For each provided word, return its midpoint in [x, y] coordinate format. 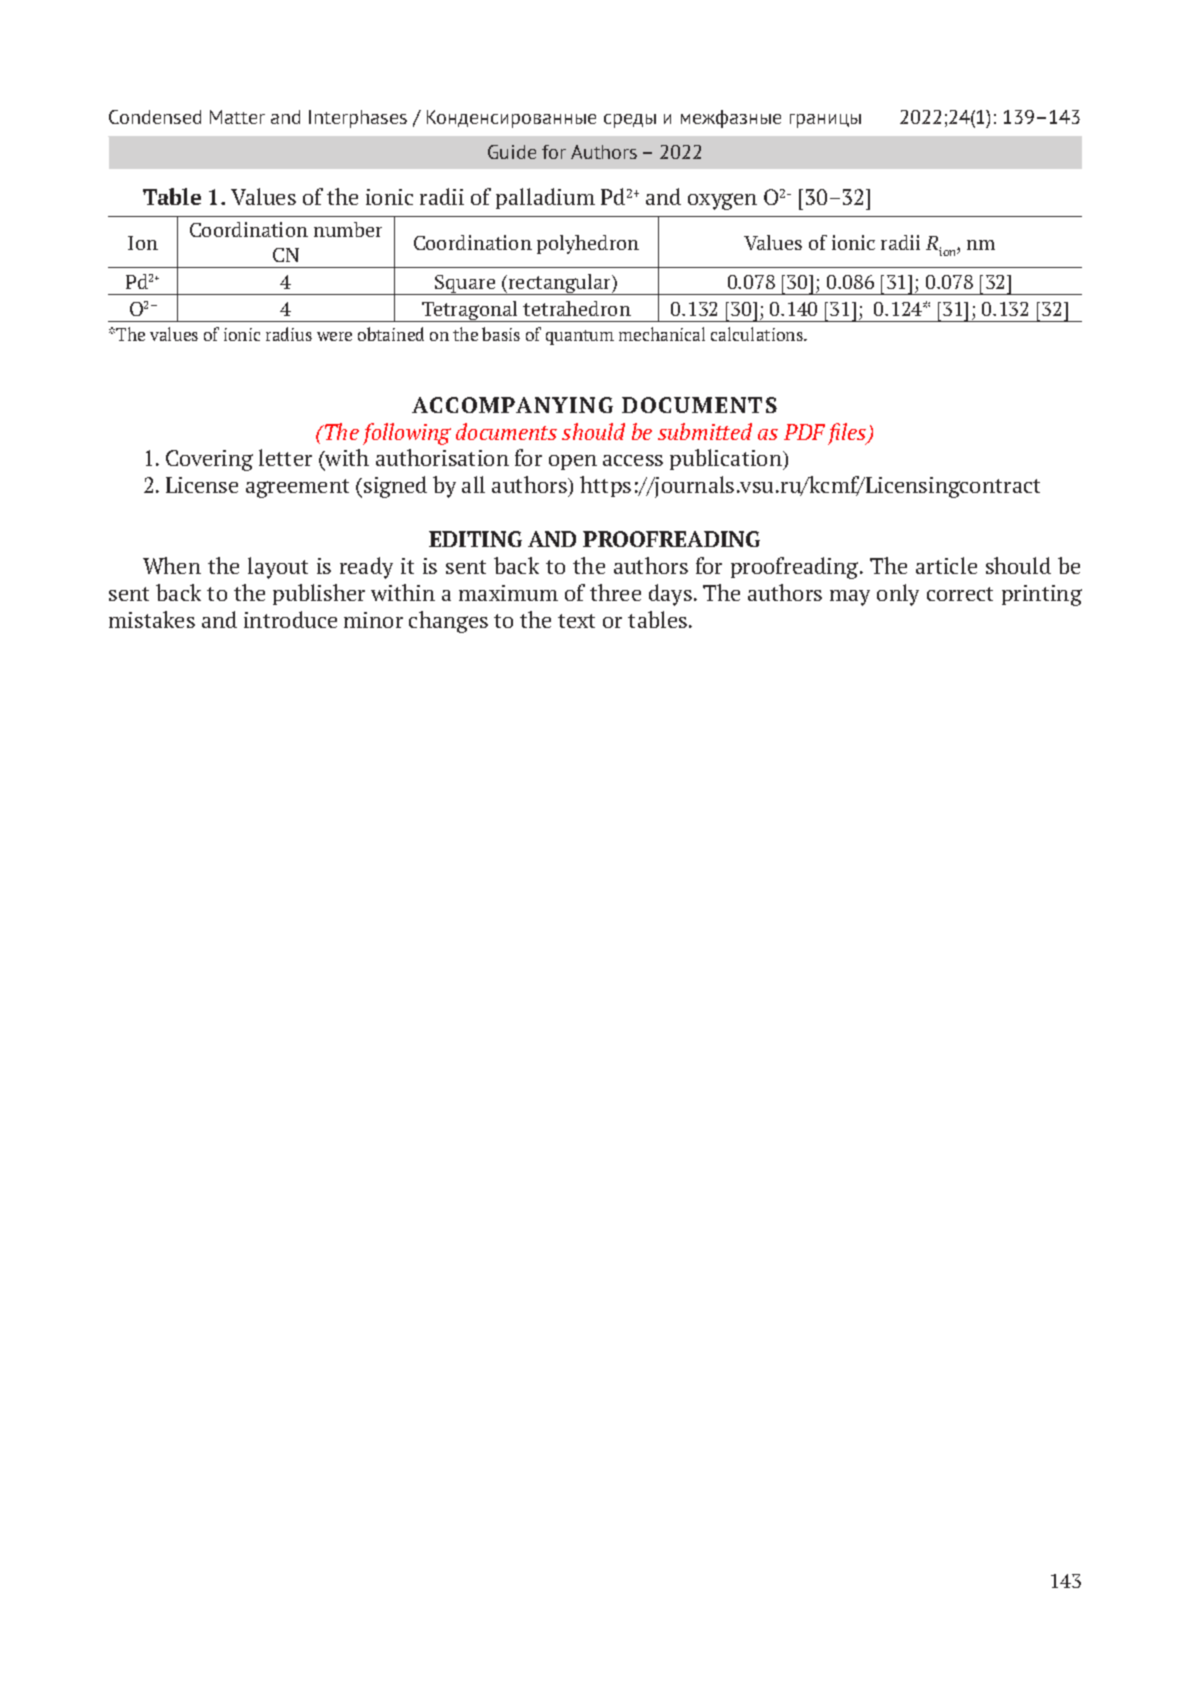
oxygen [722, 201]
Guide [512, 152]
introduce [290, 619]
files [848, 434]
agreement [297, 488]
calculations [758, 334]
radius [289, 334]
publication [727, 459]
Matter [237, 117]
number [348, 229]
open [573, 462]
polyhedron [588, 244]
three [615, 592]
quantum [580, 337]
